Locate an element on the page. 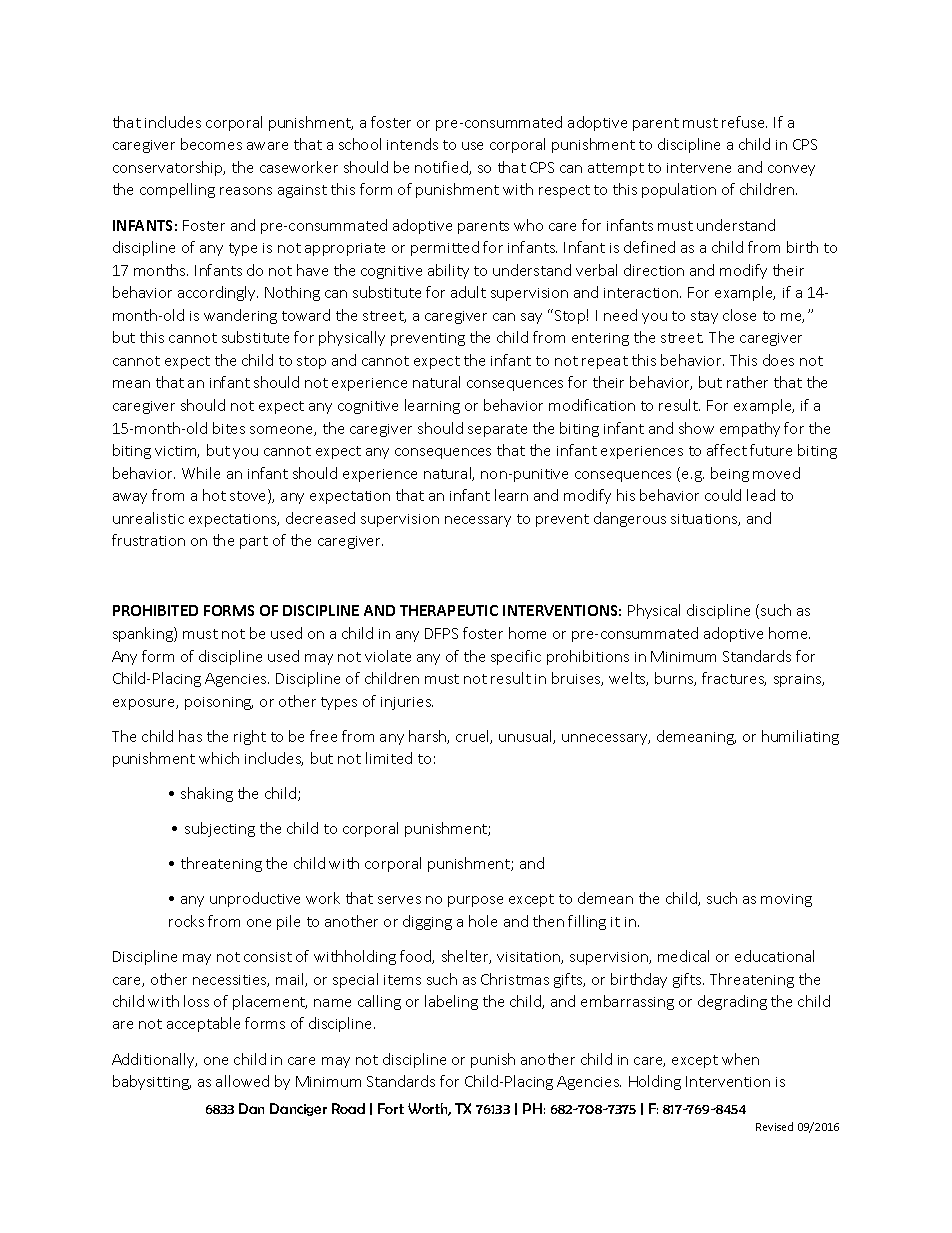 Image resolution: width=952 pixels, height=1233 pixels. when is located at coordinates (740, 1059).
